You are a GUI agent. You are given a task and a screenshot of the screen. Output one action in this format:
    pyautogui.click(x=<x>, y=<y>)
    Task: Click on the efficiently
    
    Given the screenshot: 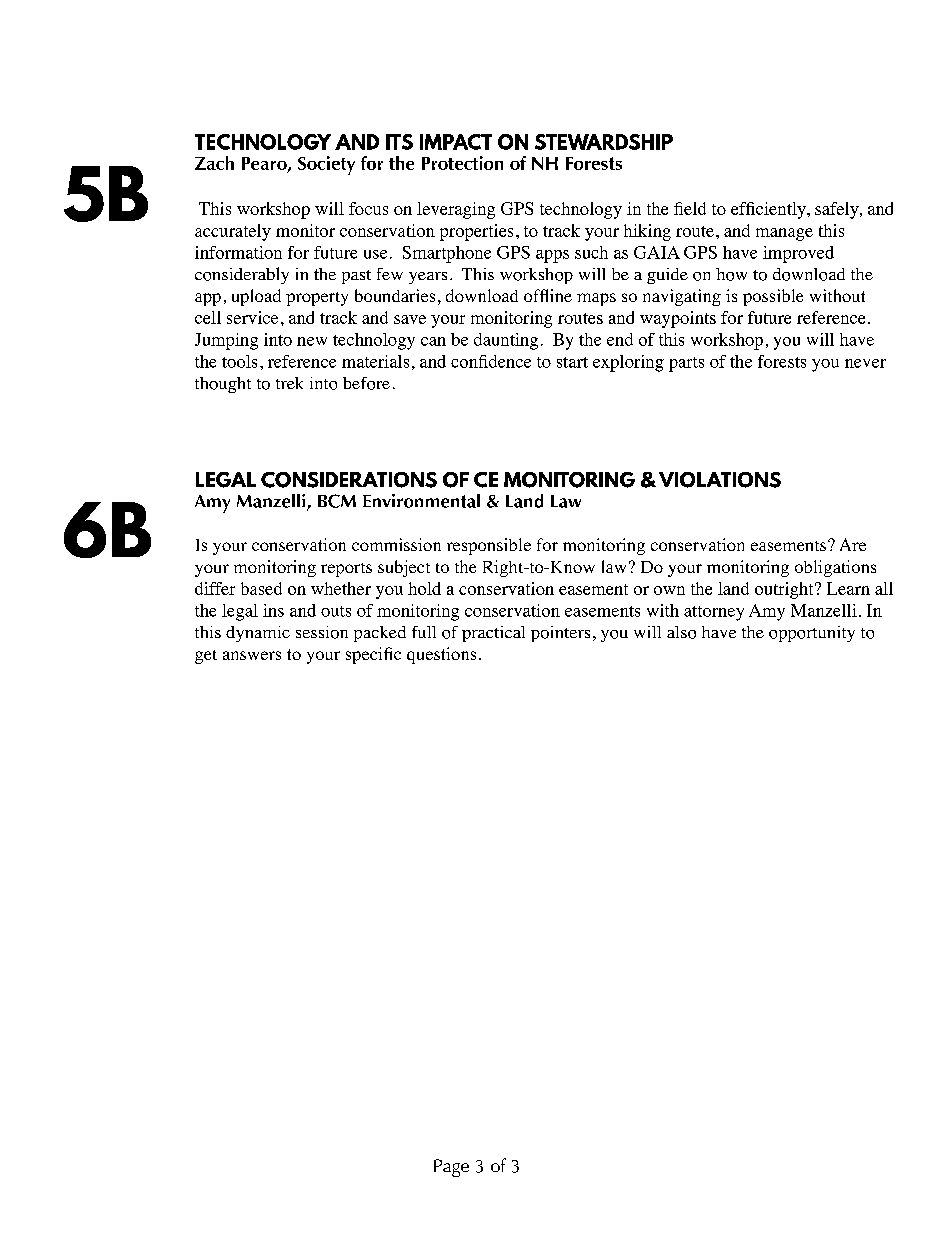 What is the action you would take?
    pyautogui.click(x=769, y=210)
